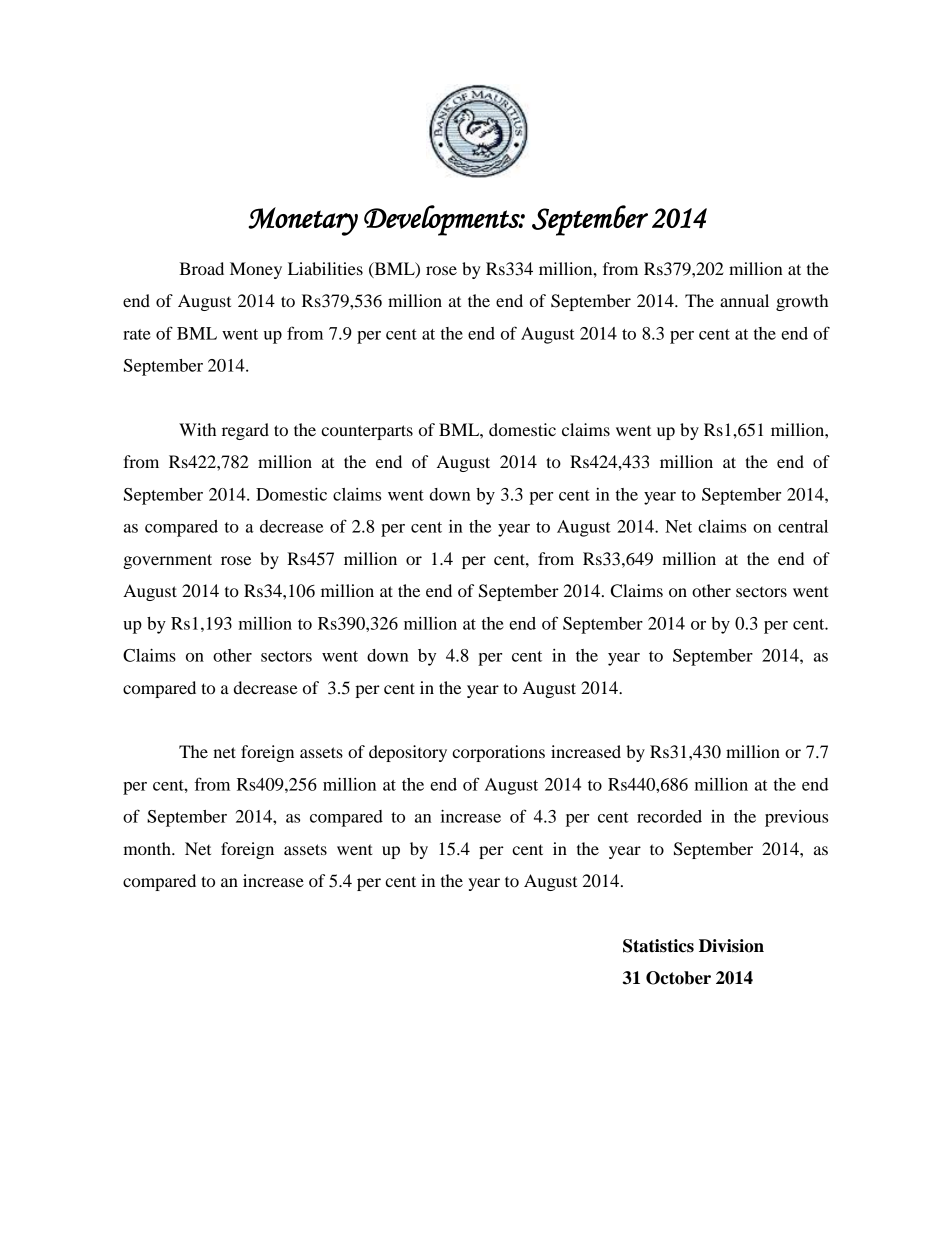  What do you see at coordinates (148, 848) in the screenshot?
I see `month` at bounding box center [148, 848].
